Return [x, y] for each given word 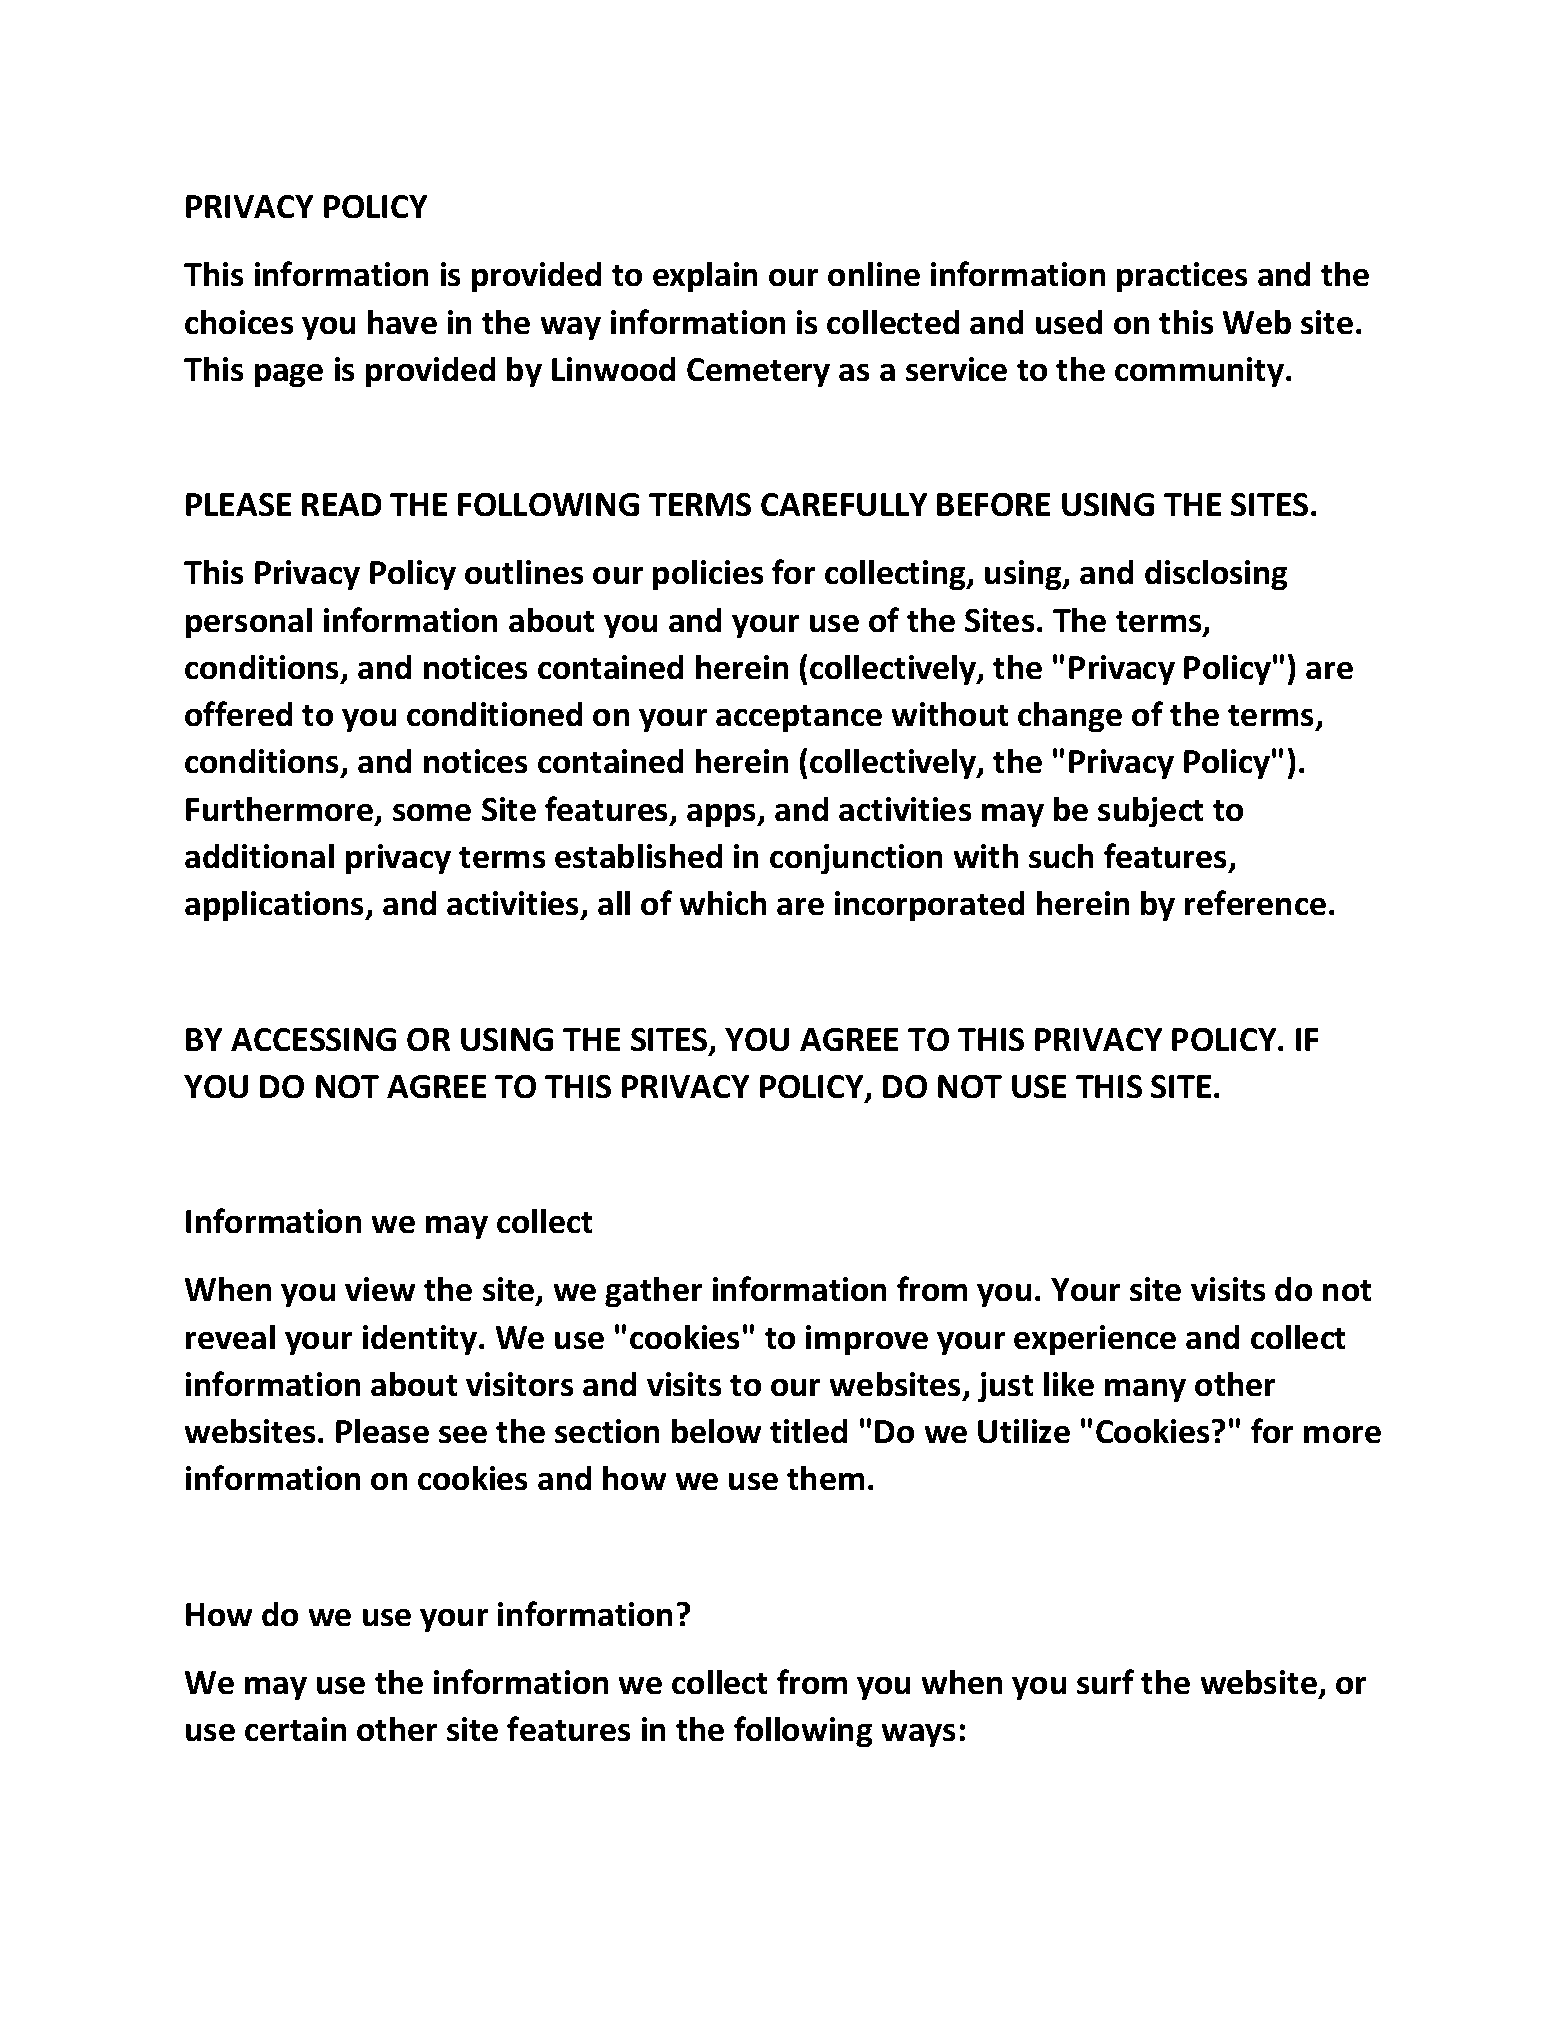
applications [276, 906]
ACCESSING [313, 1039]
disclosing [1216, 575]
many [1145, 1390]
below [716, 1431]
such [1061, 856]
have [402, 322]
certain [295, 1729]
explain [705, 277]
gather [653, 1292]
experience [1095, 1340]
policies [708, 575]
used [1069, 322]
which [723, 903]
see [463, 1434]
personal [249, 623]
